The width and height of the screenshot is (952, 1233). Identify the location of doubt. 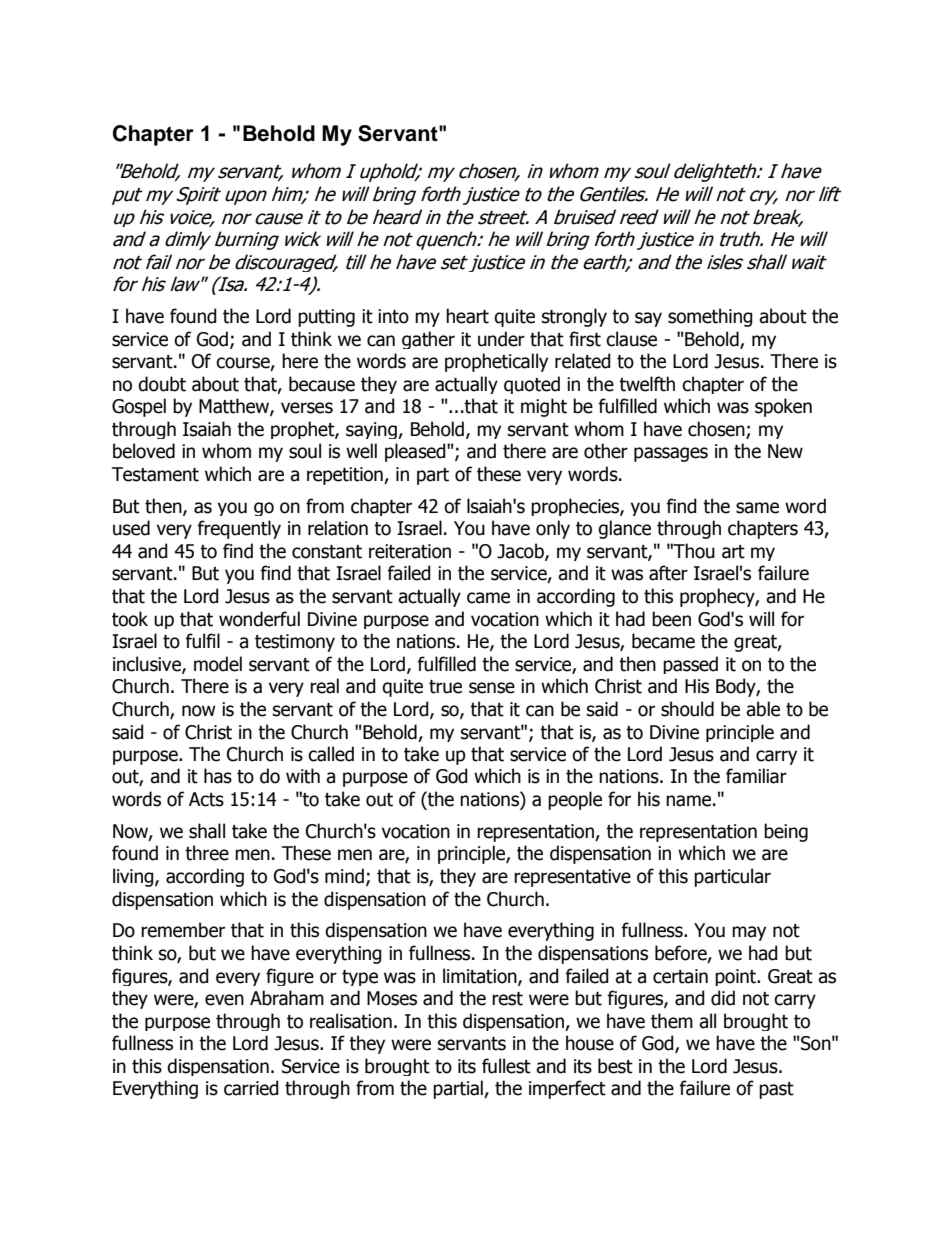
(162, 384).
